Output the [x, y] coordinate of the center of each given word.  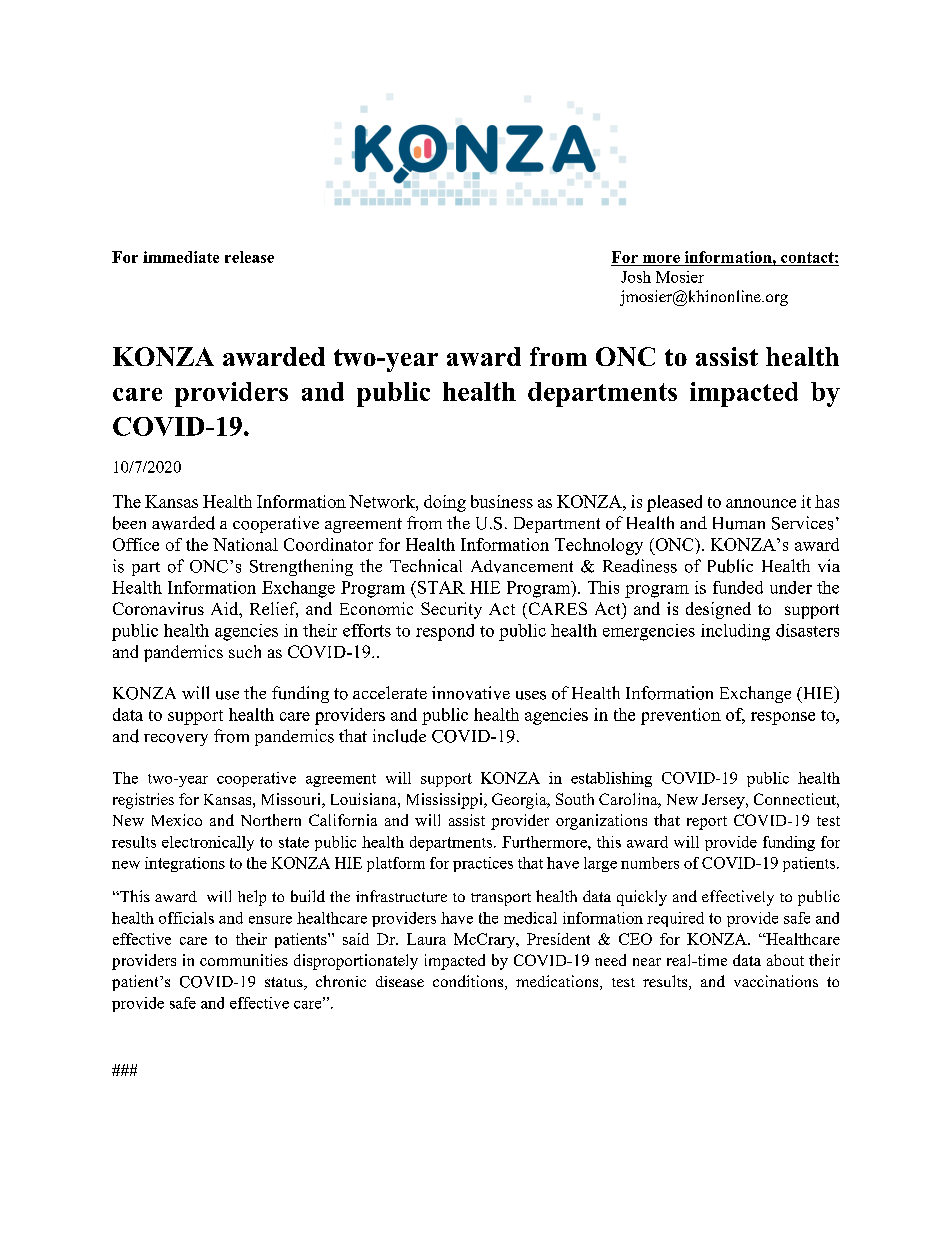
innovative [471, 693]
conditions [469, 982]
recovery [176, 740]
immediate [181, 257]
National [245, 544]
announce [761, 503]
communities [244, 960]
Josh [636, 277]
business [502, 501]
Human [739, 523]
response [783, 718]
